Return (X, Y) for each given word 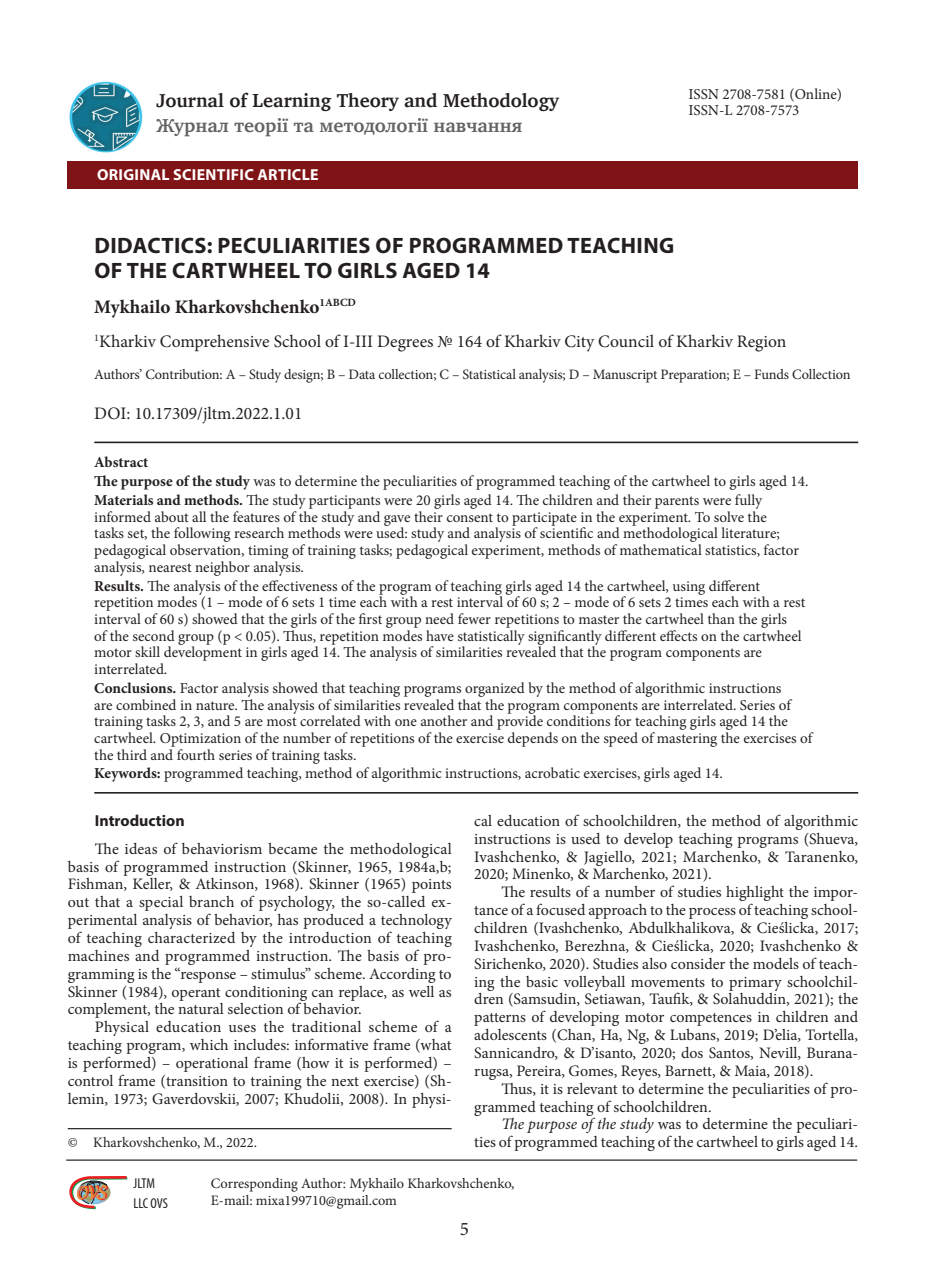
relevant (592, 1088)
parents (677, 502)
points (431, 886)
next (345, 1081)
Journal (190, 100)
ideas (141, 848)
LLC (141, 1203)
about (172, 516)
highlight (755, 895)
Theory (368, 102)
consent (470, 517)
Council (626, 341)
